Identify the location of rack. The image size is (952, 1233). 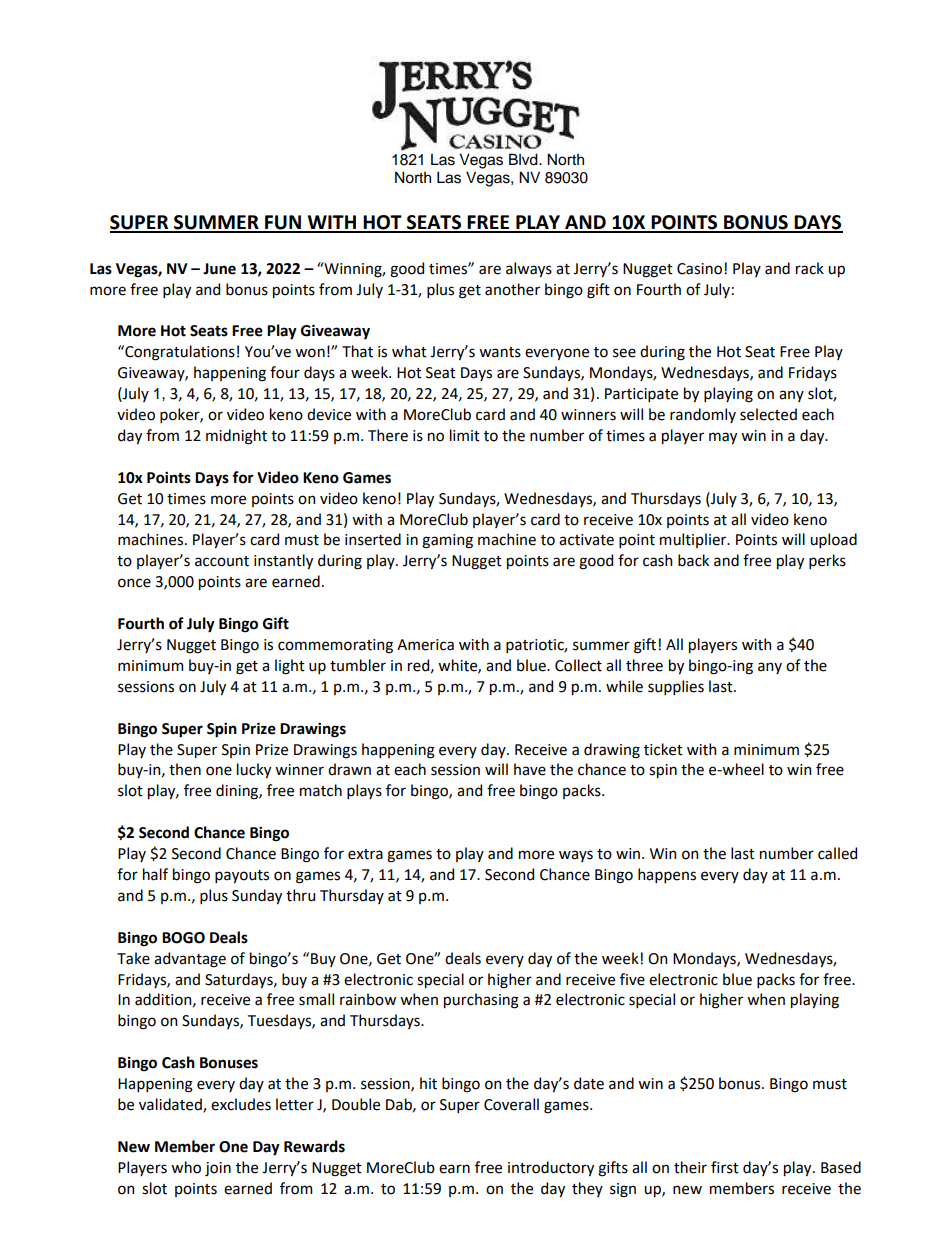
(810, 268).
